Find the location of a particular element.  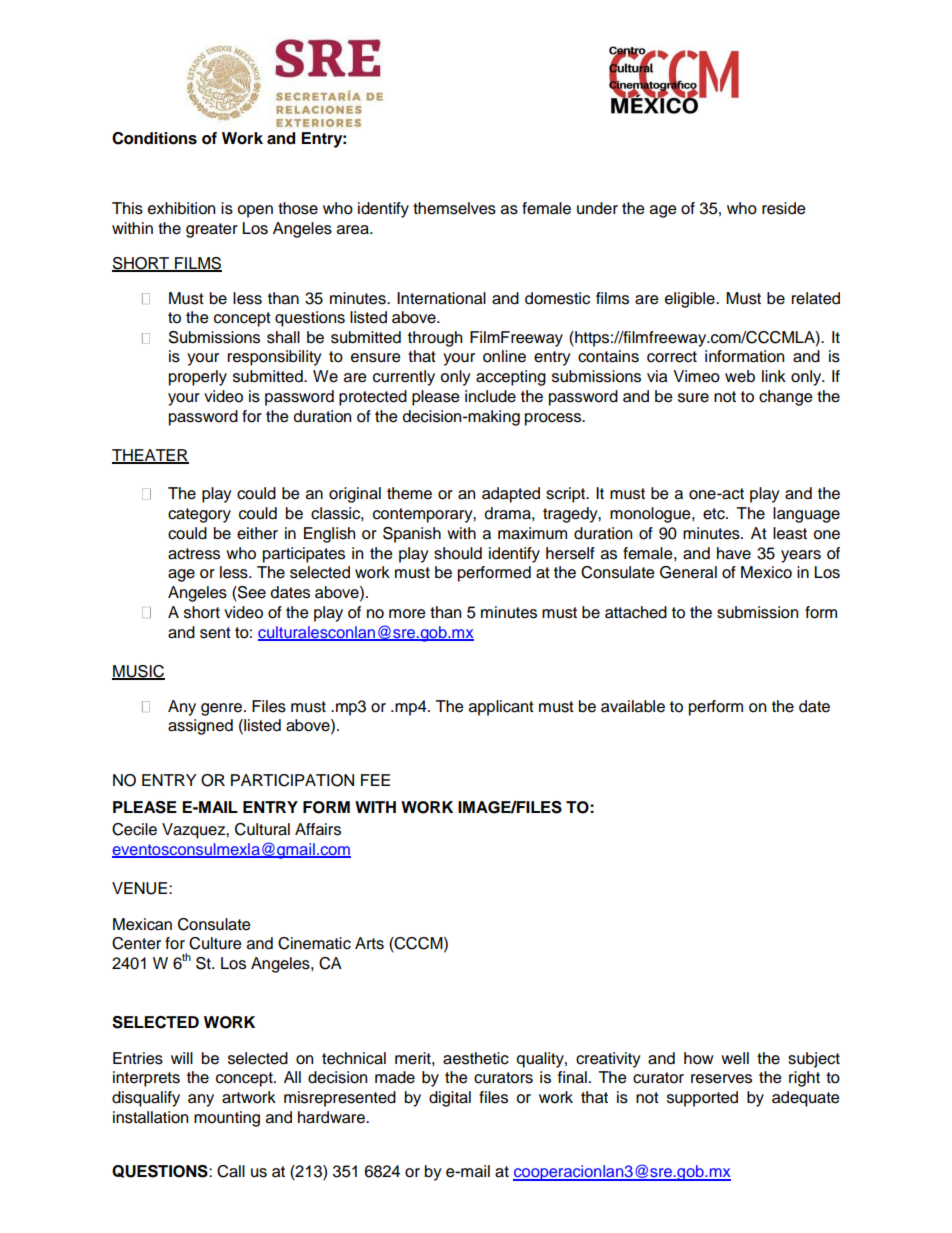

digital is located at coordinates (450, 1099).
